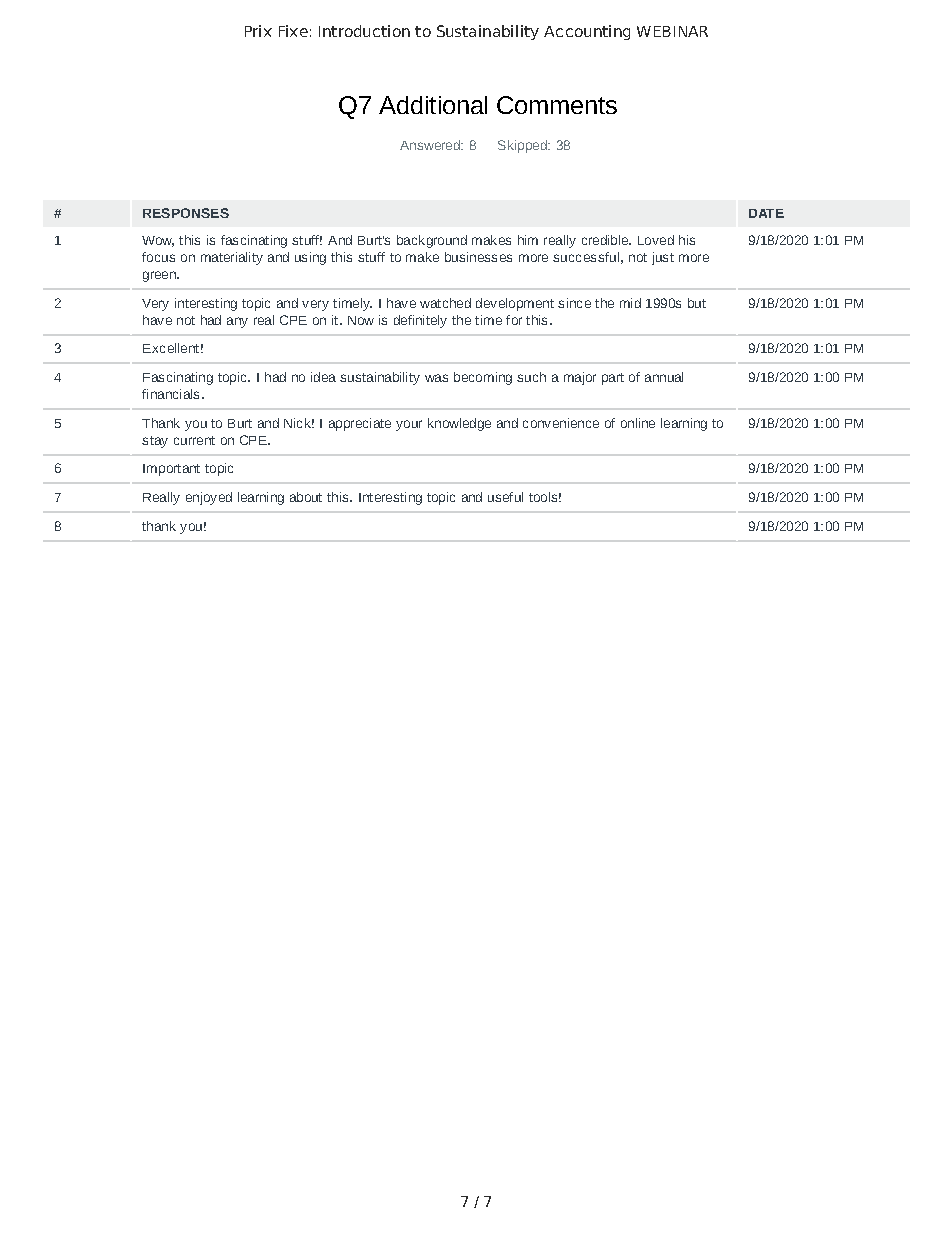  I want to click on DATE, so click(766, 213).
